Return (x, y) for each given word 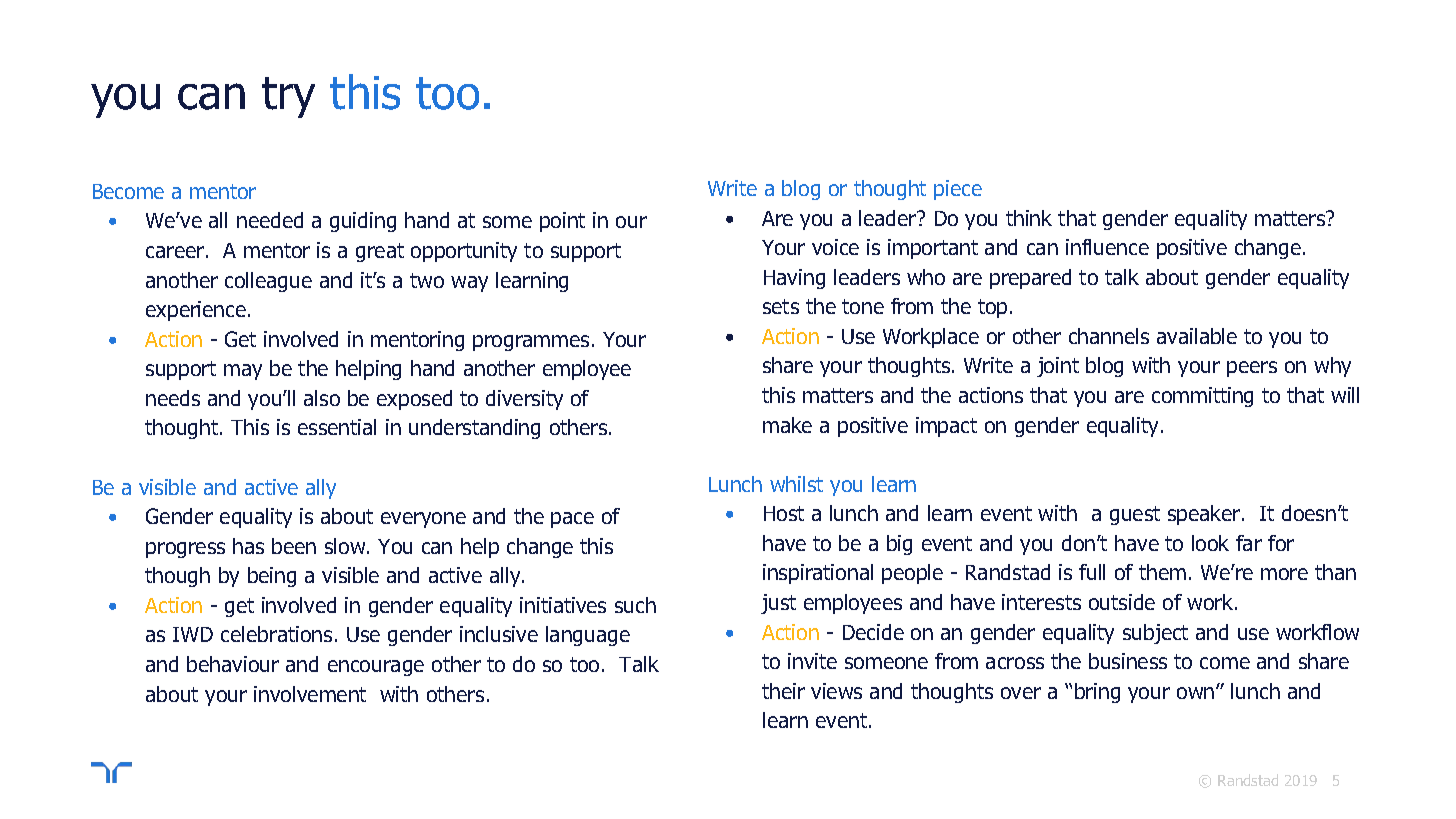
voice (835, 247)
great (380, 252)
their (783, 691)
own (1197, 693)
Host (784, 513)
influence (1107, 247)
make (787, 425)
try (288, 97)
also (322, 398)
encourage (376, 668)
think (1029, 218)
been (294, 546)
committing (1202, 397)
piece (958, 190)
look (1210, 543)
